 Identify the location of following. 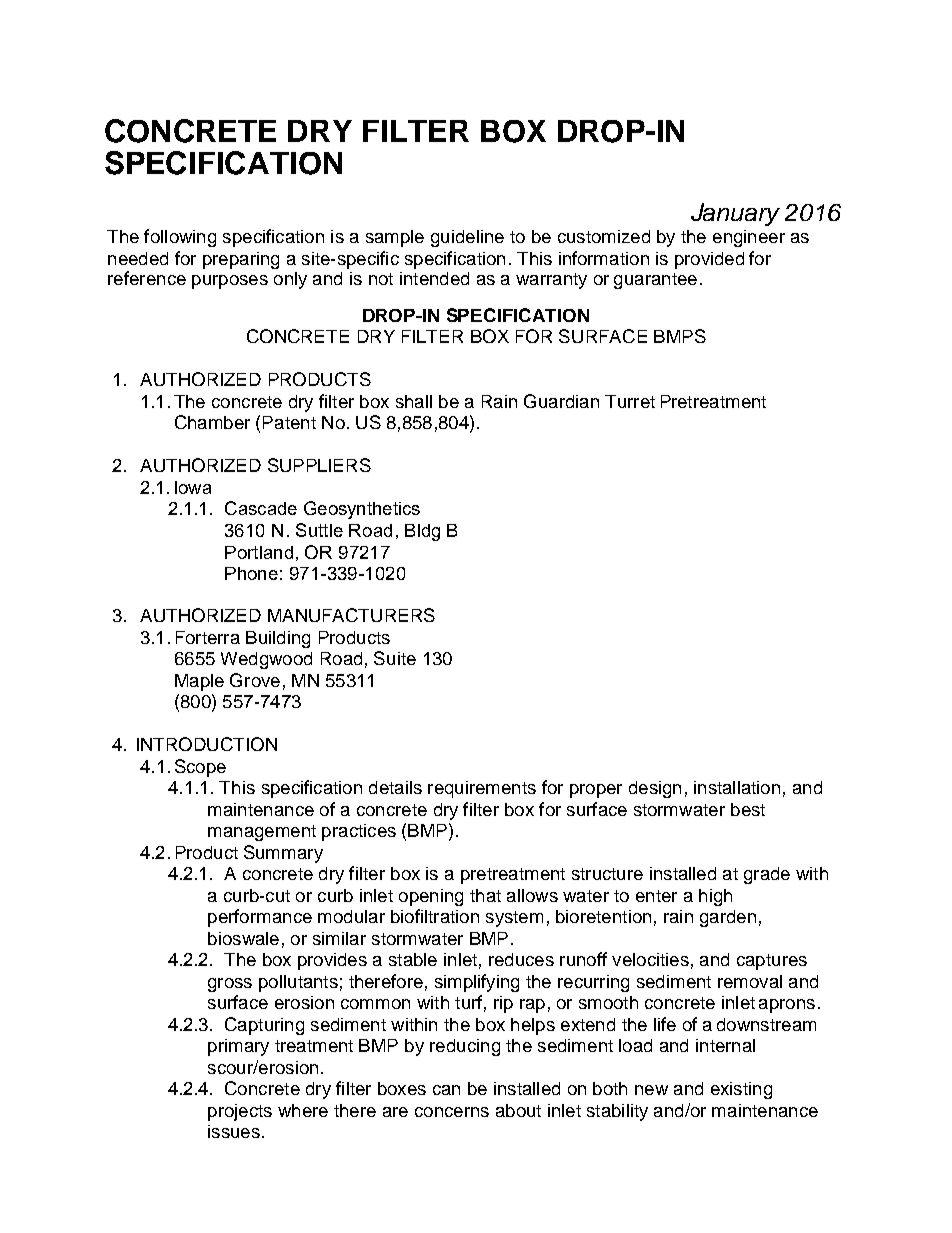
(180, 238).
